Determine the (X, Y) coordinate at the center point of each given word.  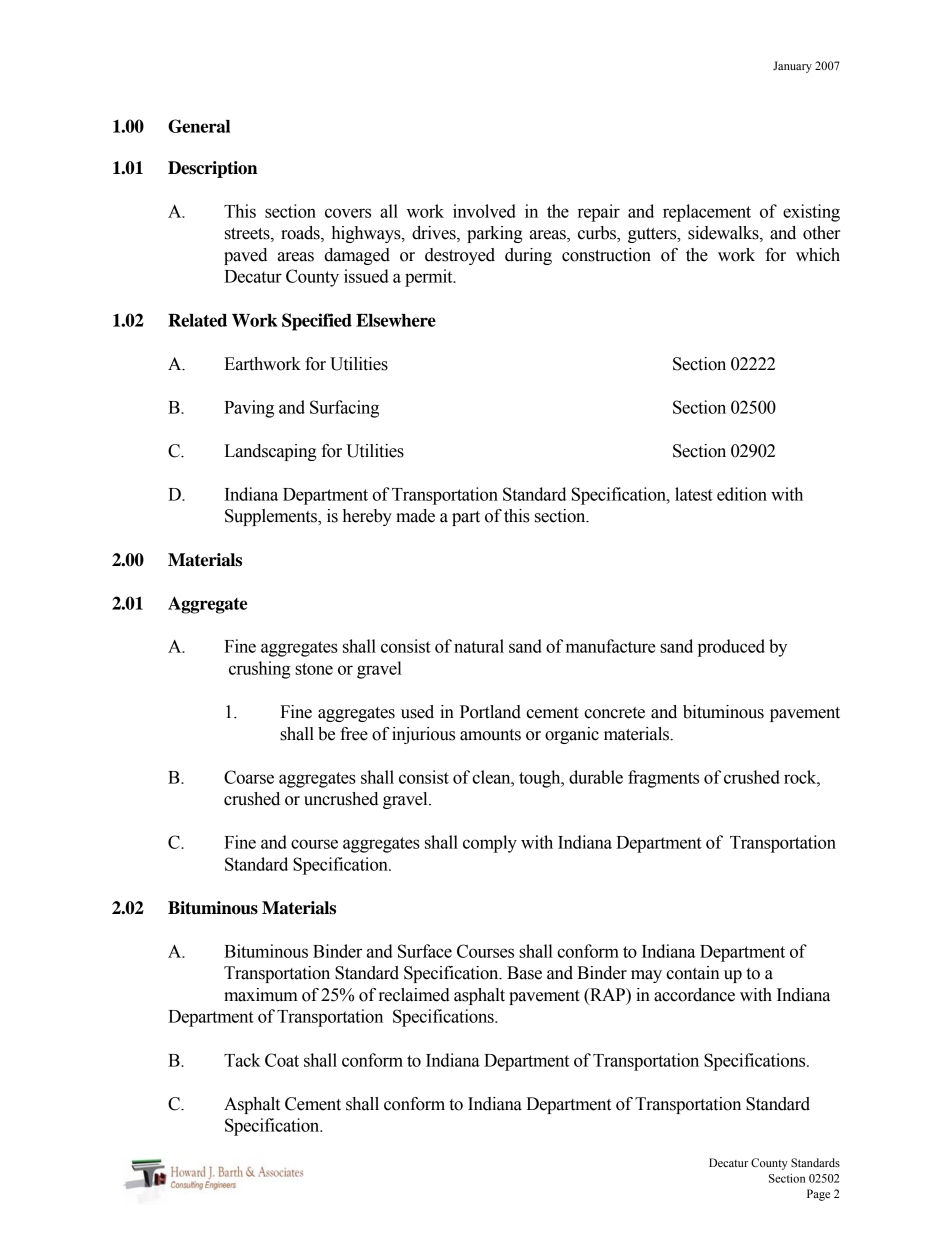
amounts (490, 735)
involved (484, 211)
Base (524, 973)
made (415, 516)
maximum (261, 995)
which (818, 255)
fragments (663, 779)
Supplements (272, 517)
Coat (282, 1060)
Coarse (249, 777)
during (528, 256)
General (199, 126)
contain (693, 973)
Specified (317, 322)
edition (742, 494)
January (792, 67)
